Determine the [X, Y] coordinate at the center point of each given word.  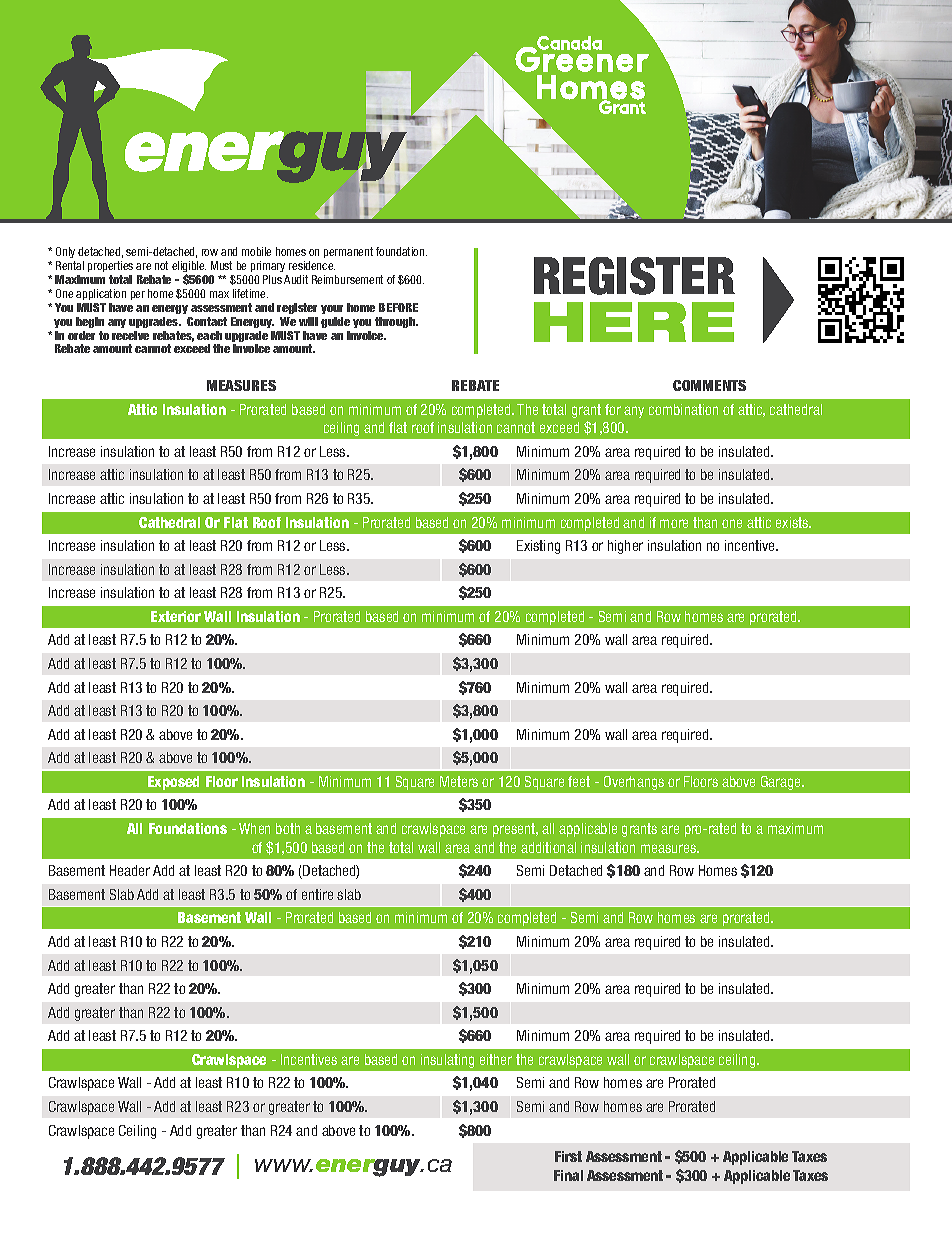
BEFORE [398, 307]
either [496, 1059]
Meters [459, 781]
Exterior [176, 616]
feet [579, 781]
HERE [634, 322]
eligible [189, 268]
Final [568, 1175]
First [568, 1156]
